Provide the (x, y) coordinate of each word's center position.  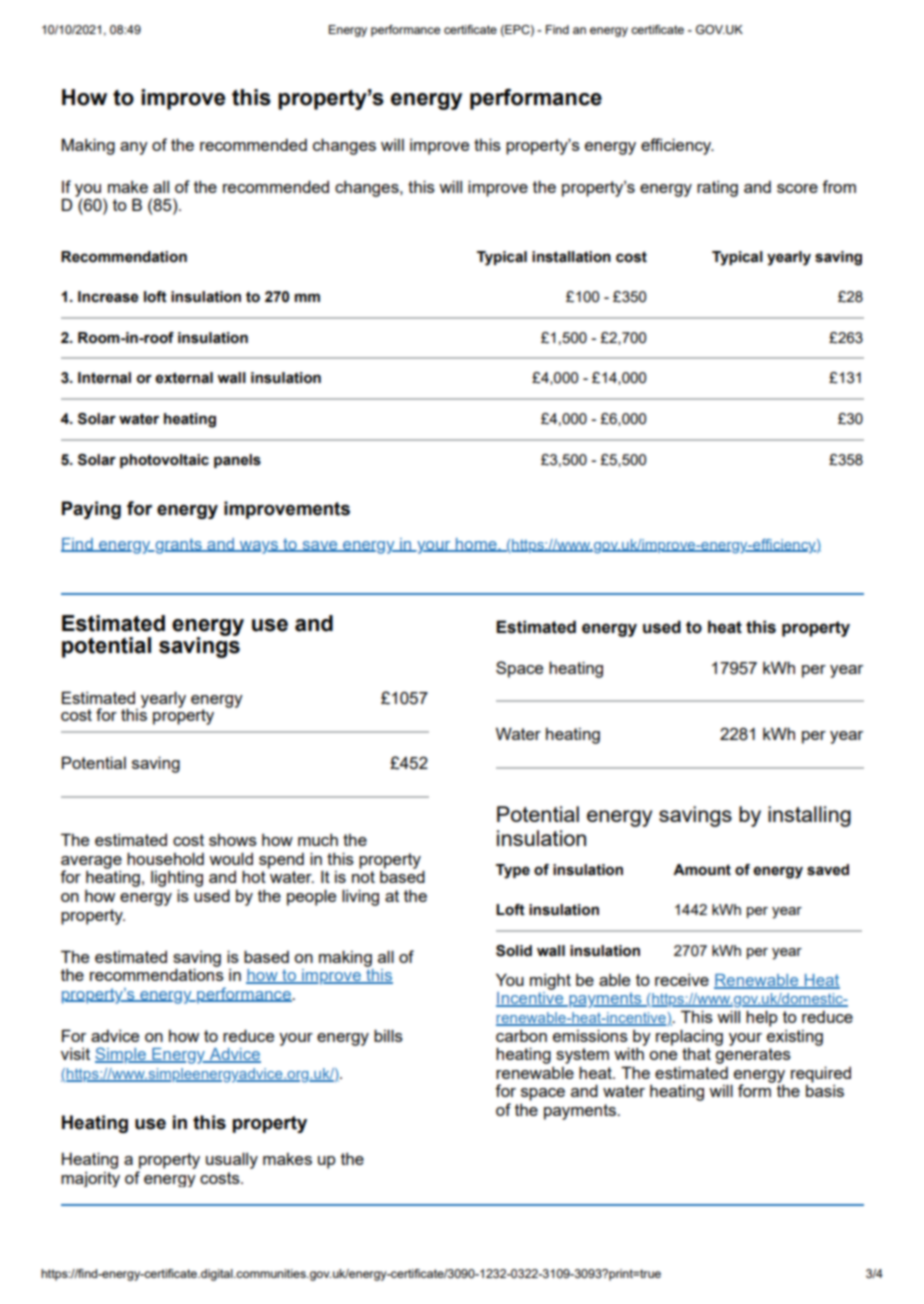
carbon (521, 1036)
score (797, 188)
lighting (177, 879)
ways (259, 547)
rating (717, 189)
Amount (702, 870)
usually (232, 1160)
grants (178, 546)
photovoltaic (164, 461)
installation (571, 257)
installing (809, 816)
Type (513, 871)
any (134, 148)
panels (237, 461)
